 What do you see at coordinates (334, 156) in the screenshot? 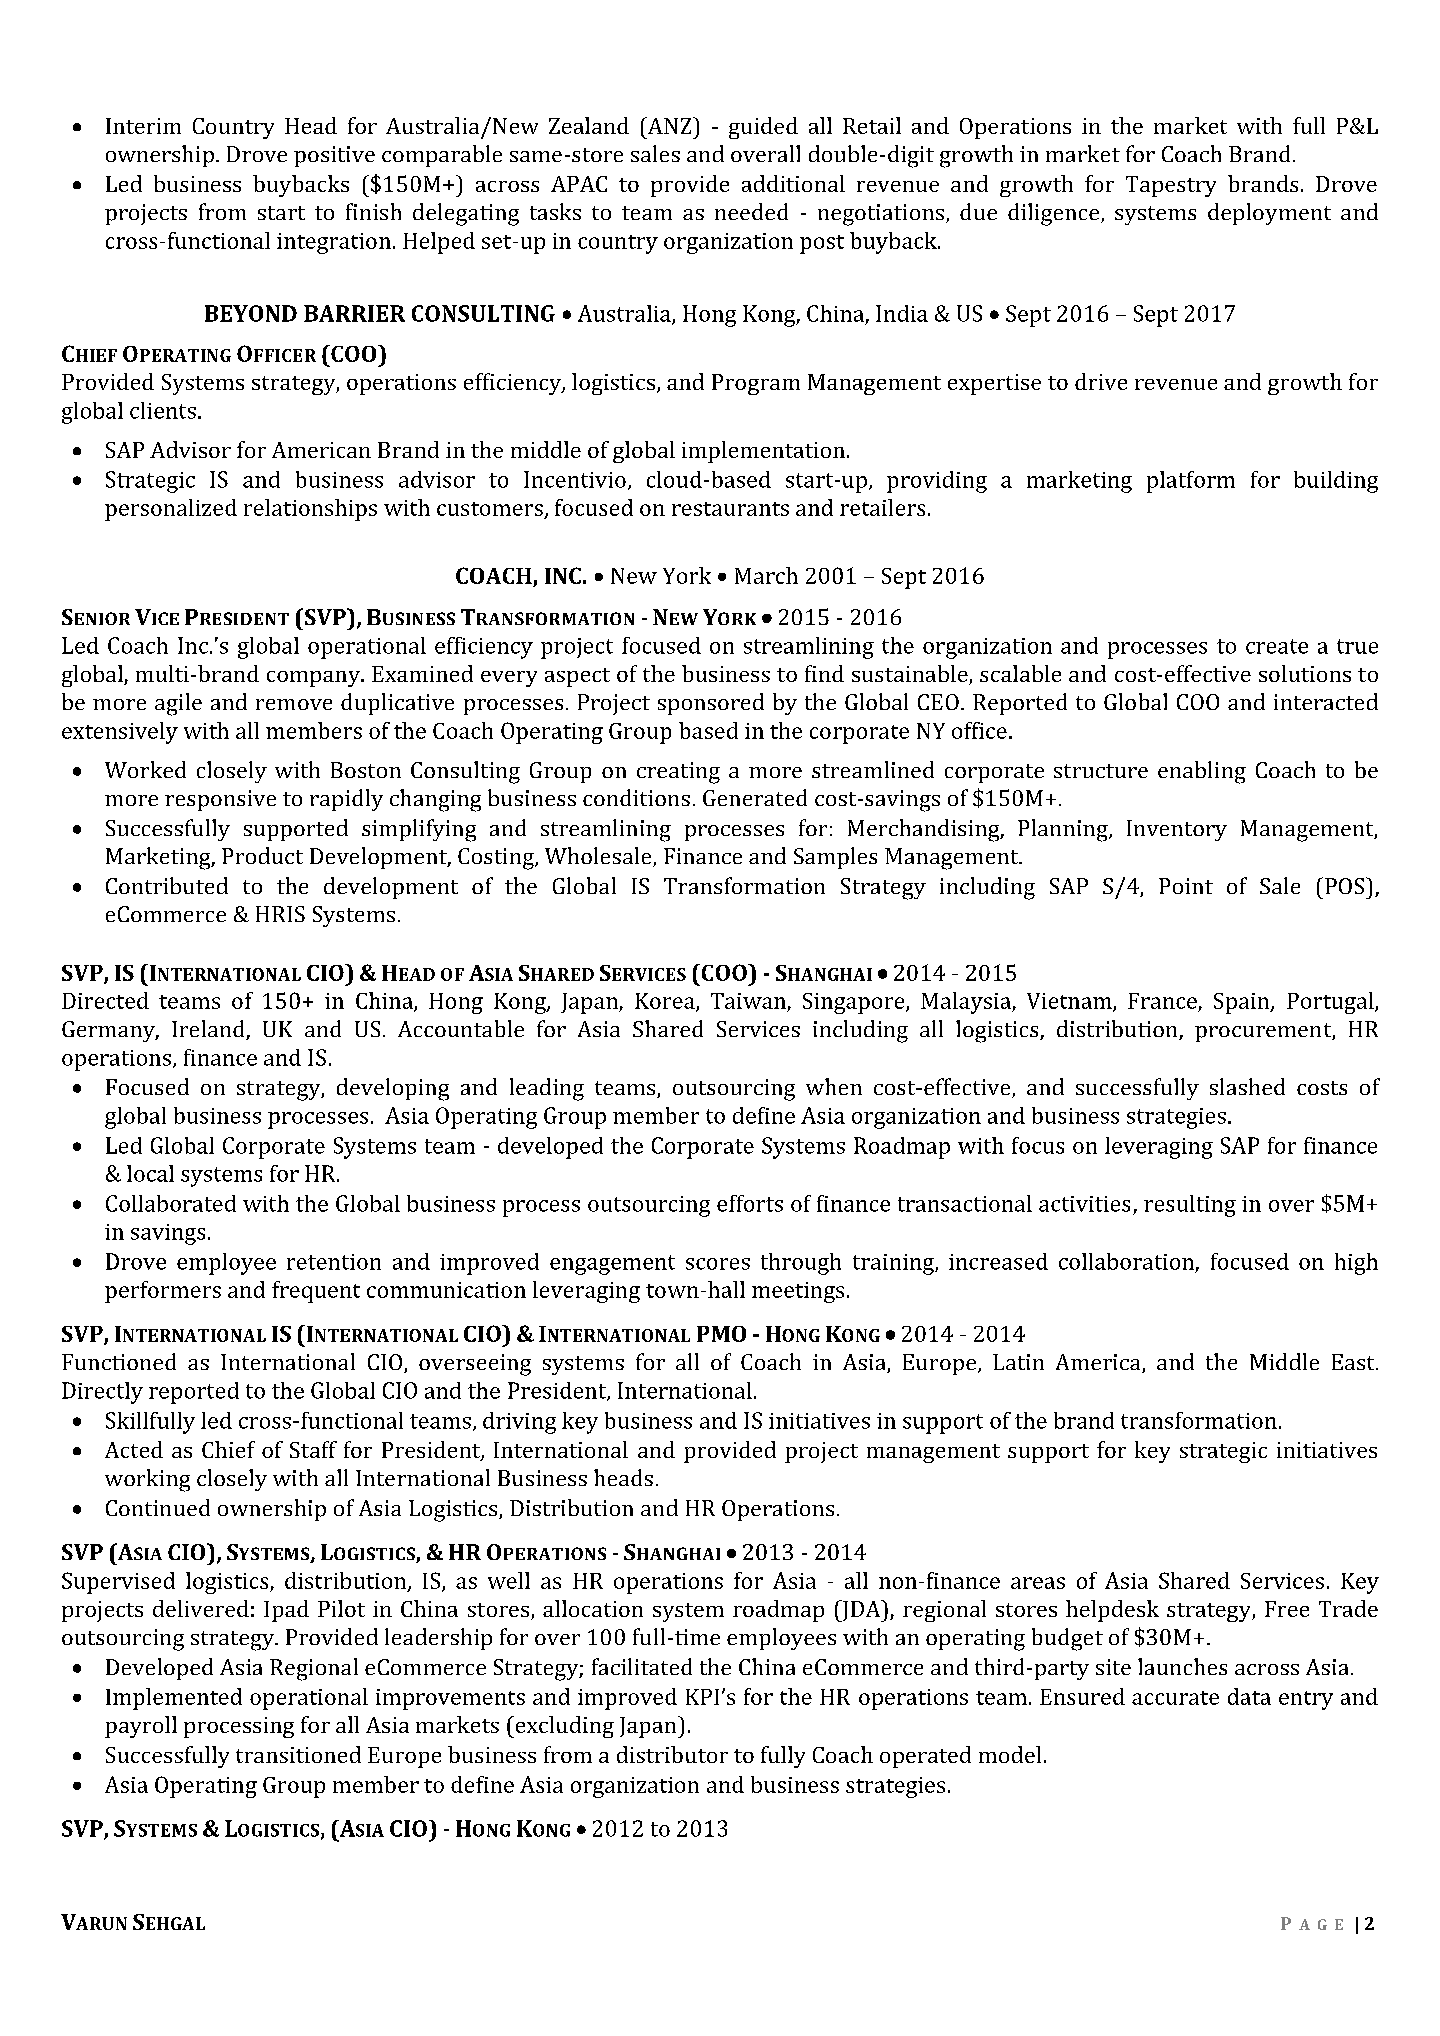
I see `positive` at bounding box center [334, 156].
